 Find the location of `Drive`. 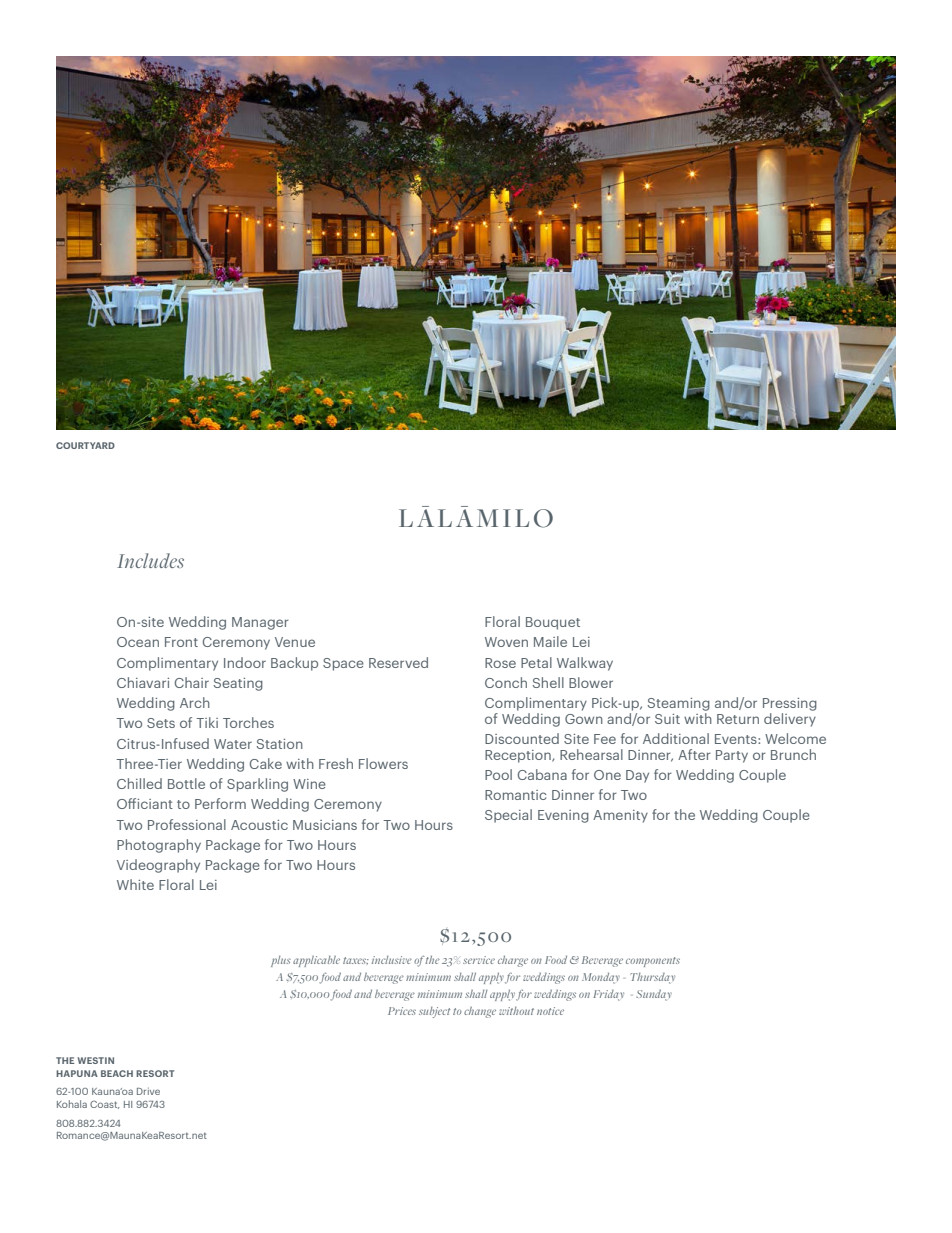

Drive is located at coordinates (148, 1091).
